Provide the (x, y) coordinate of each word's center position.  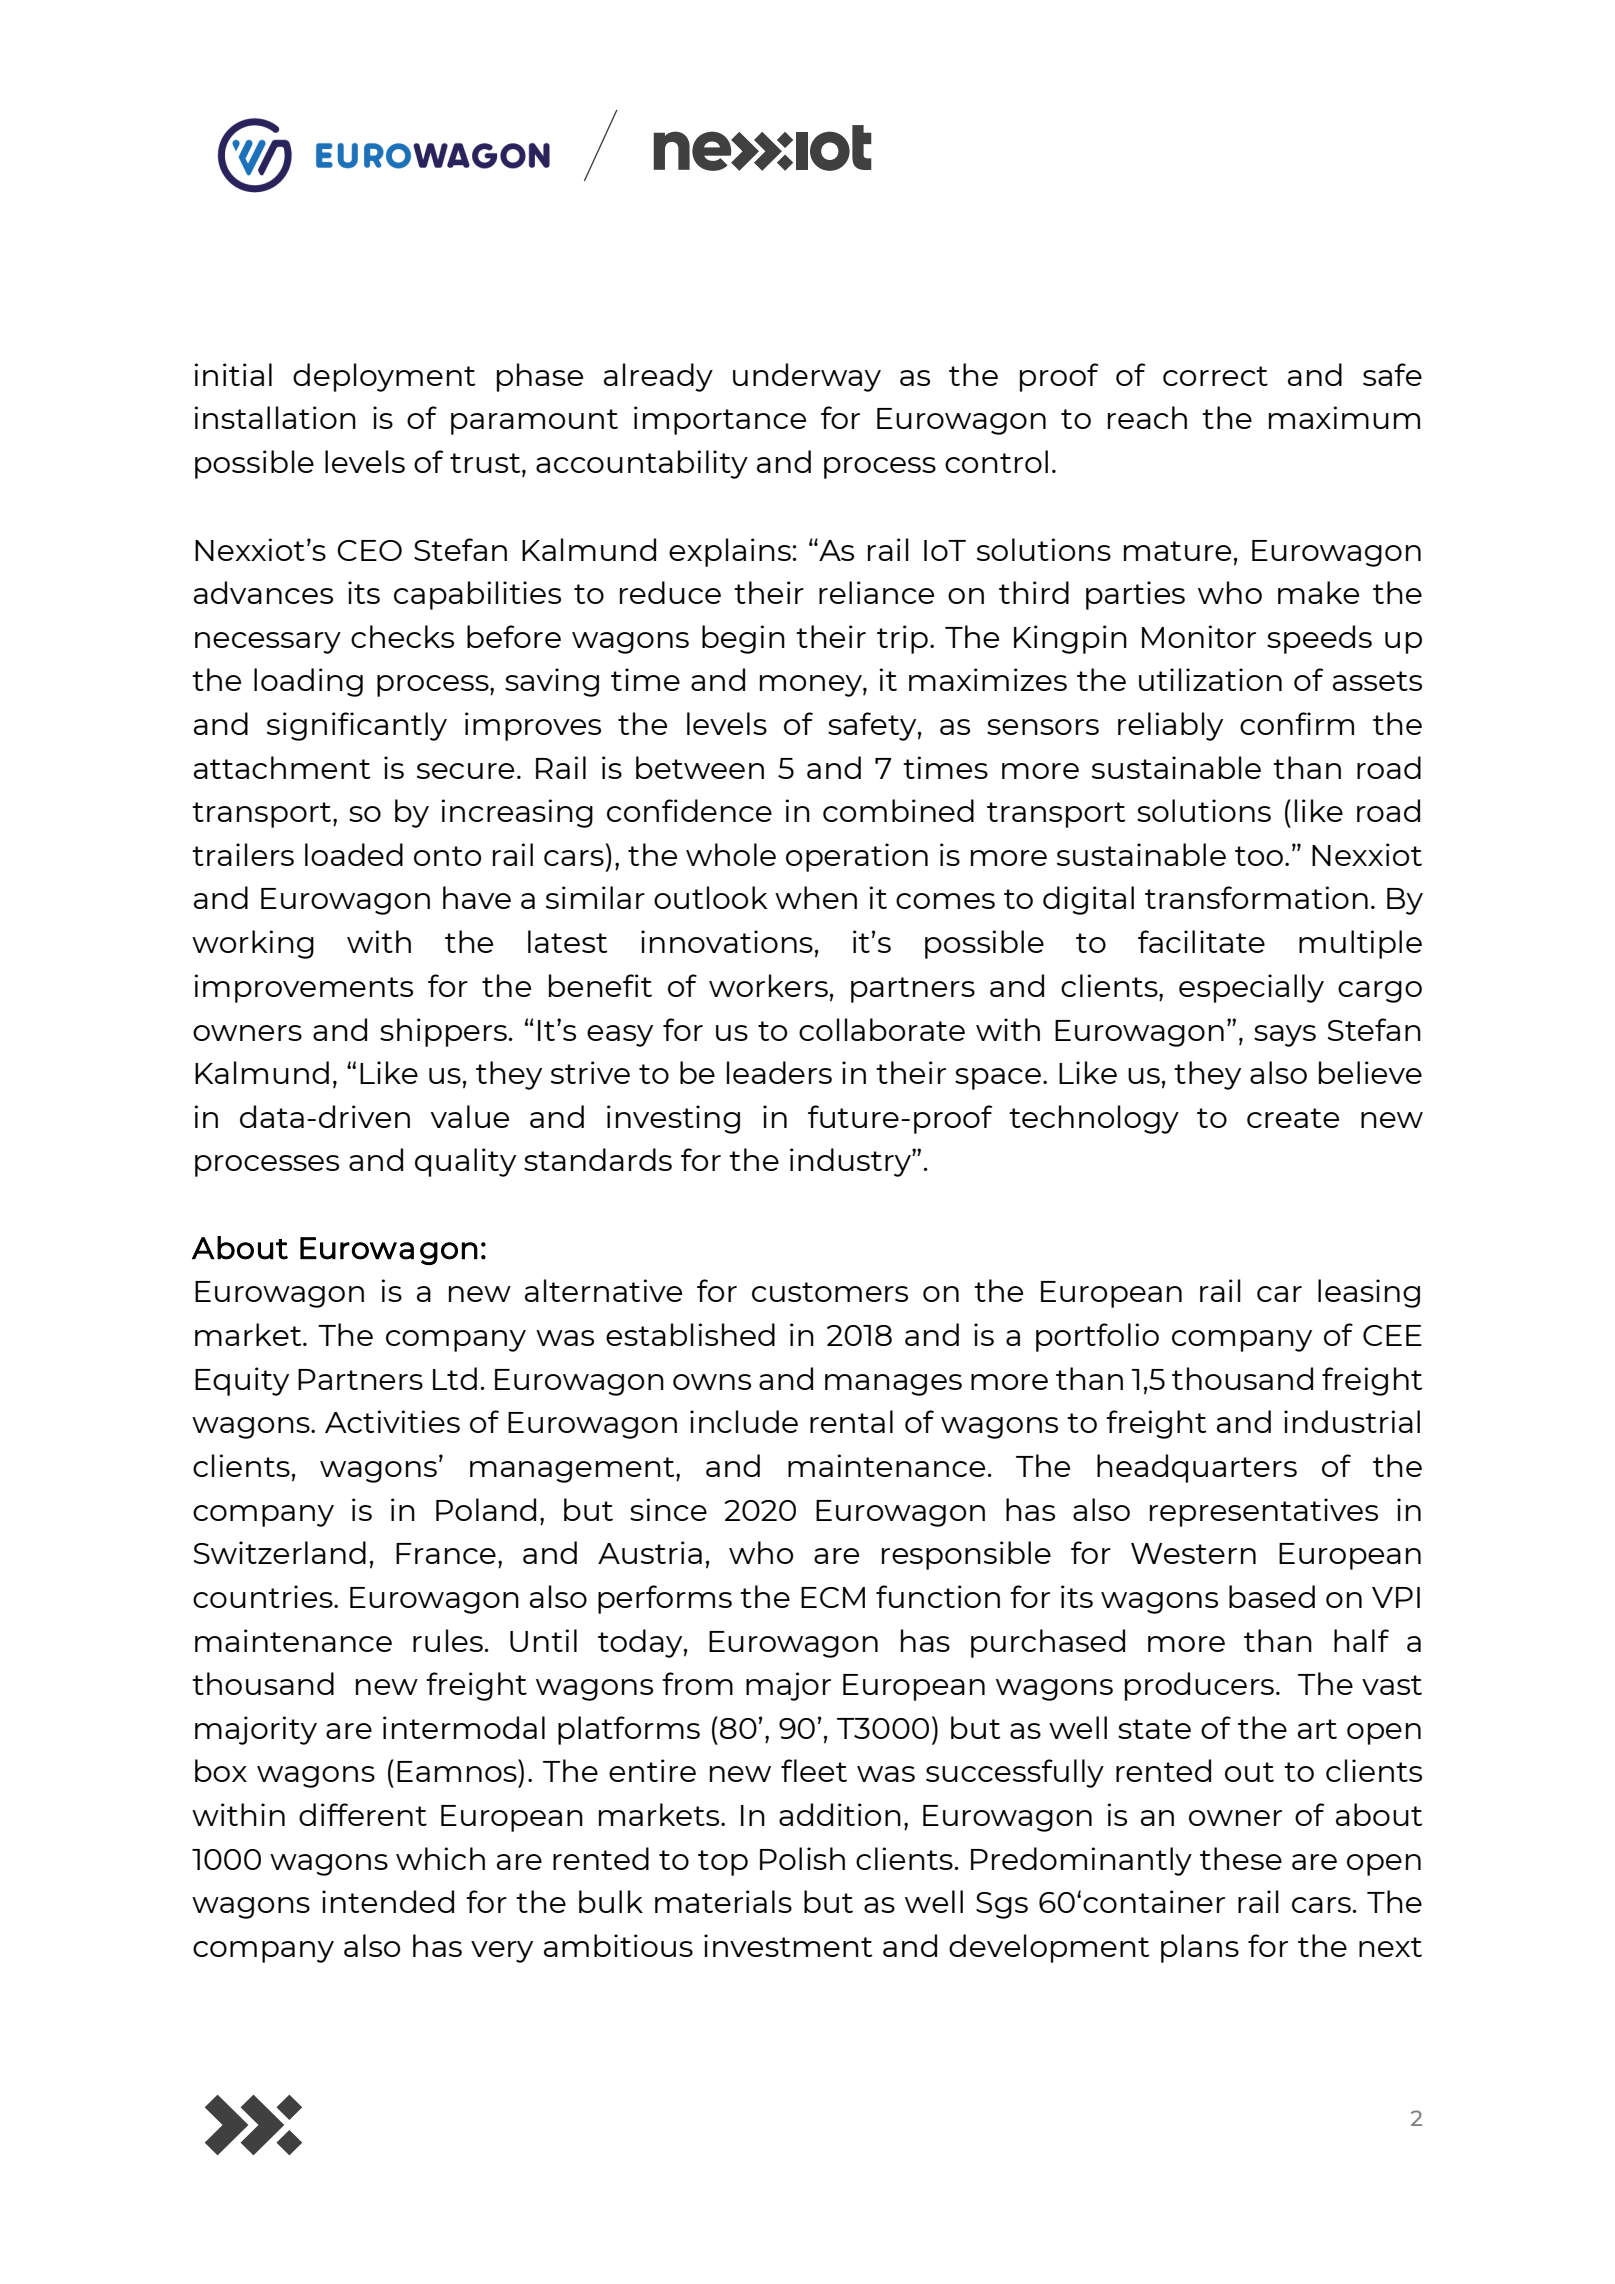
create (1293, 1118)
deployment (384, 377)
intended (388, 1901)
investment (788, 1945)
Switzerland (280, 1552)
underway (807, 377)
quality (465, 1162)
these (1241, 1858)
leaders (779, 1072)
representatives (1264, 1512)
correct (1215, 376)
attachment (282, 767)
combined (898, 810)
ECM (833, 1597)
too (1260, 856)
